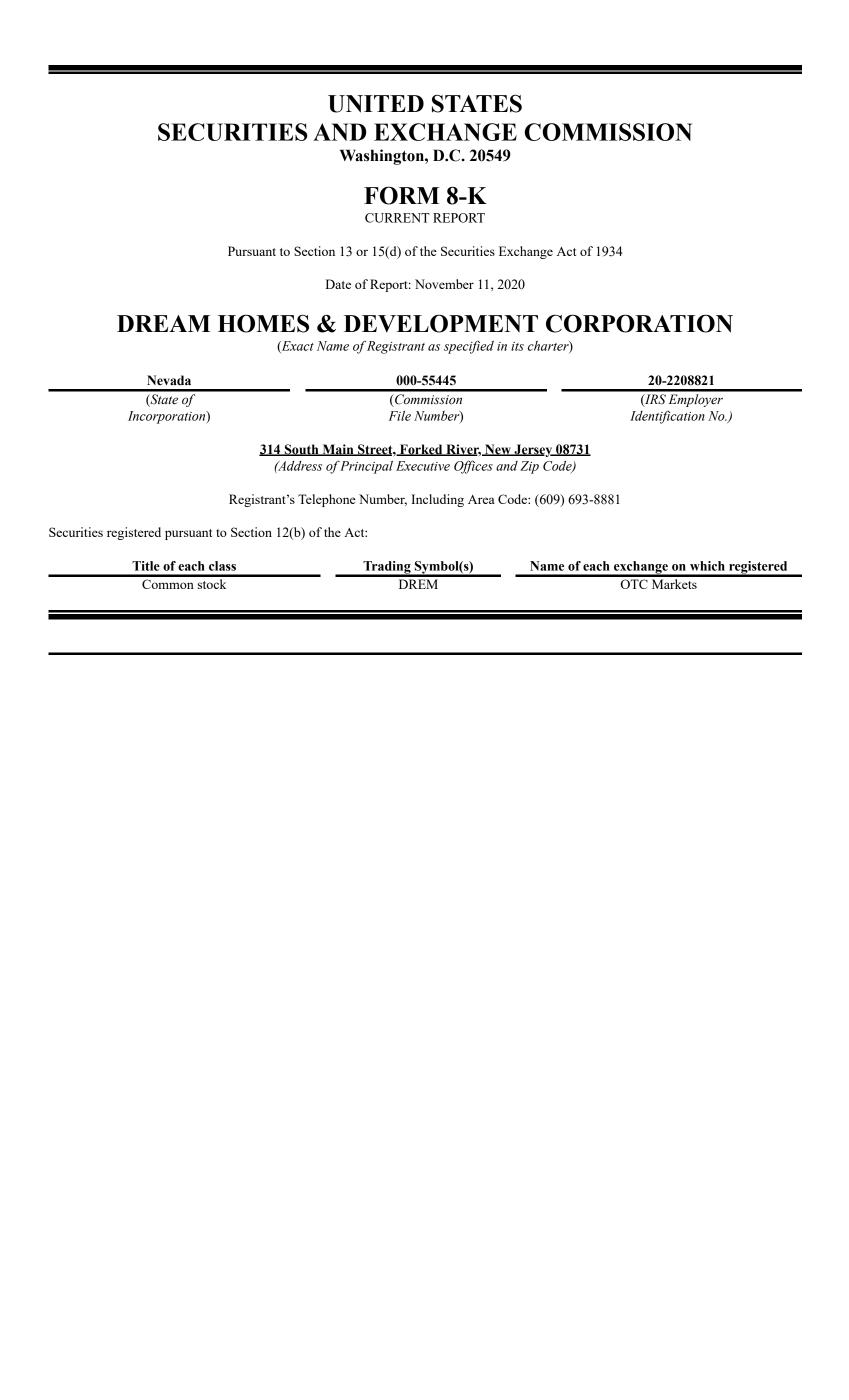 Image resolution: width=849 pixels, height=1400 pixels. I want to click on FORM, so click(401, 195).
